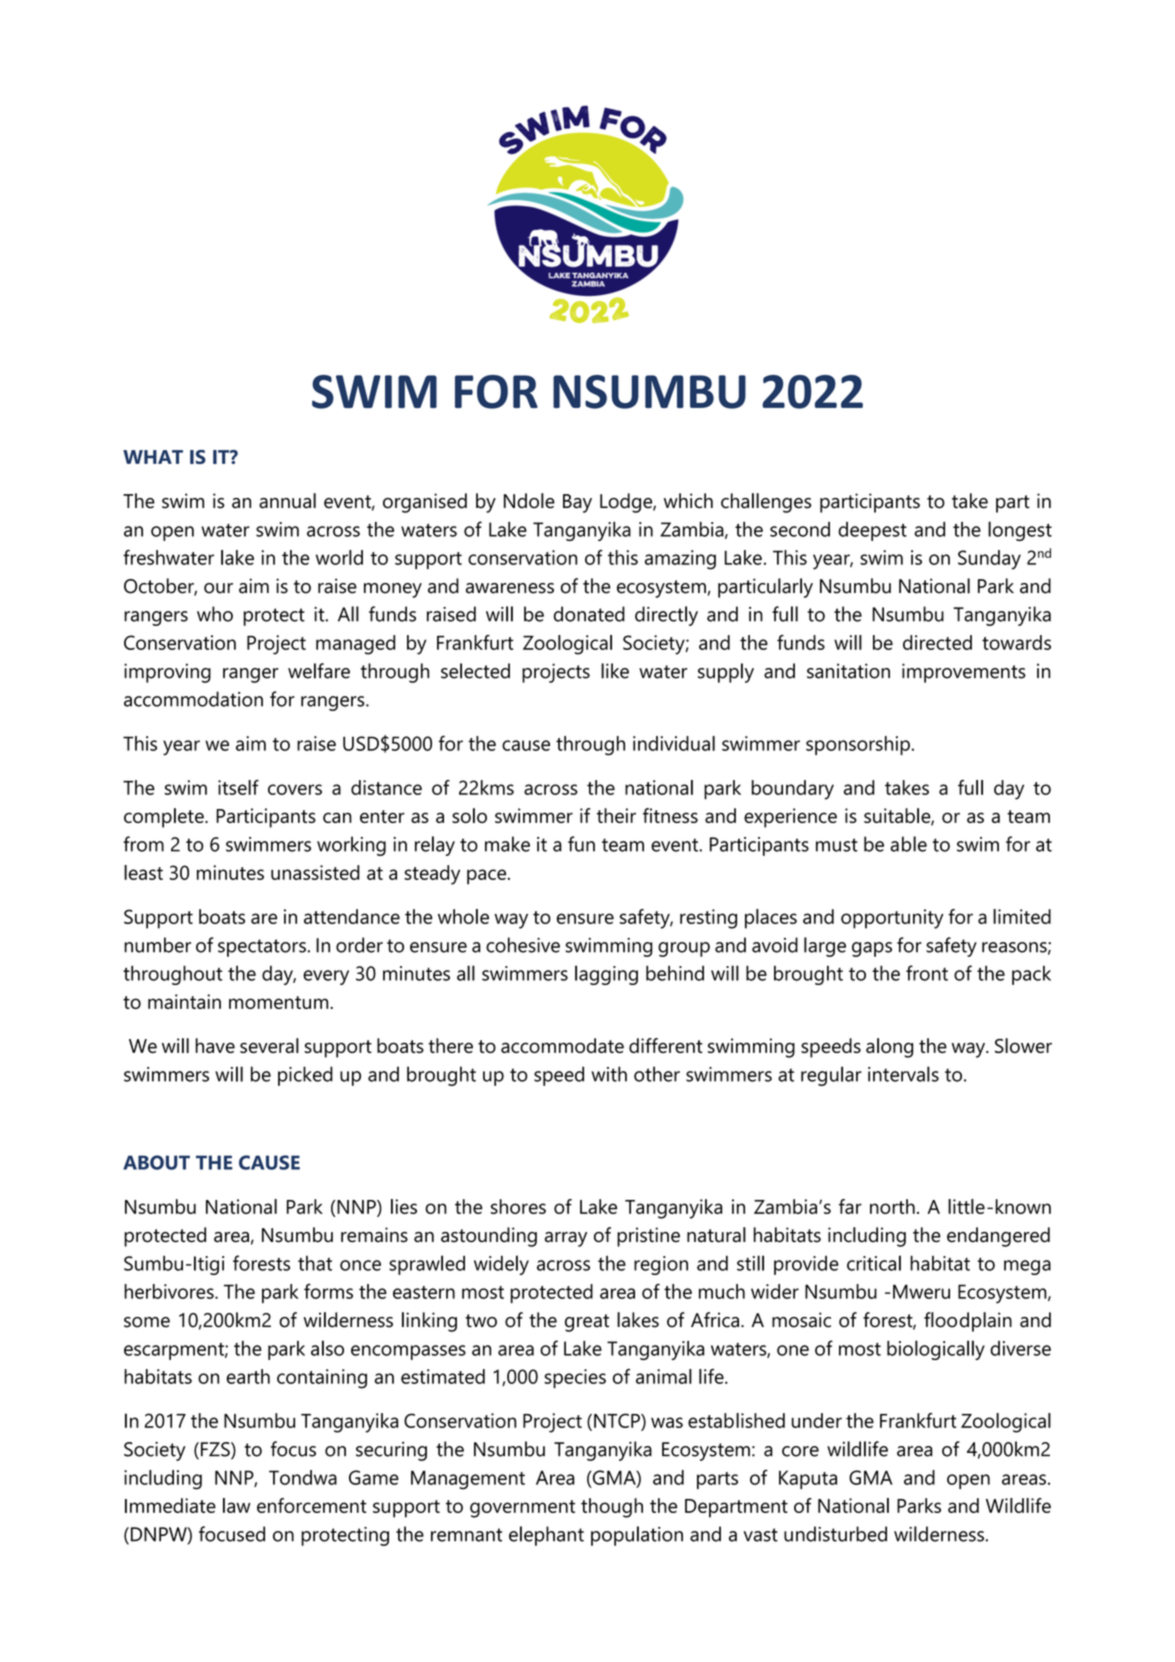  Describe the element at coordinates (238, 787) in the page. I see `itself` at that location.
